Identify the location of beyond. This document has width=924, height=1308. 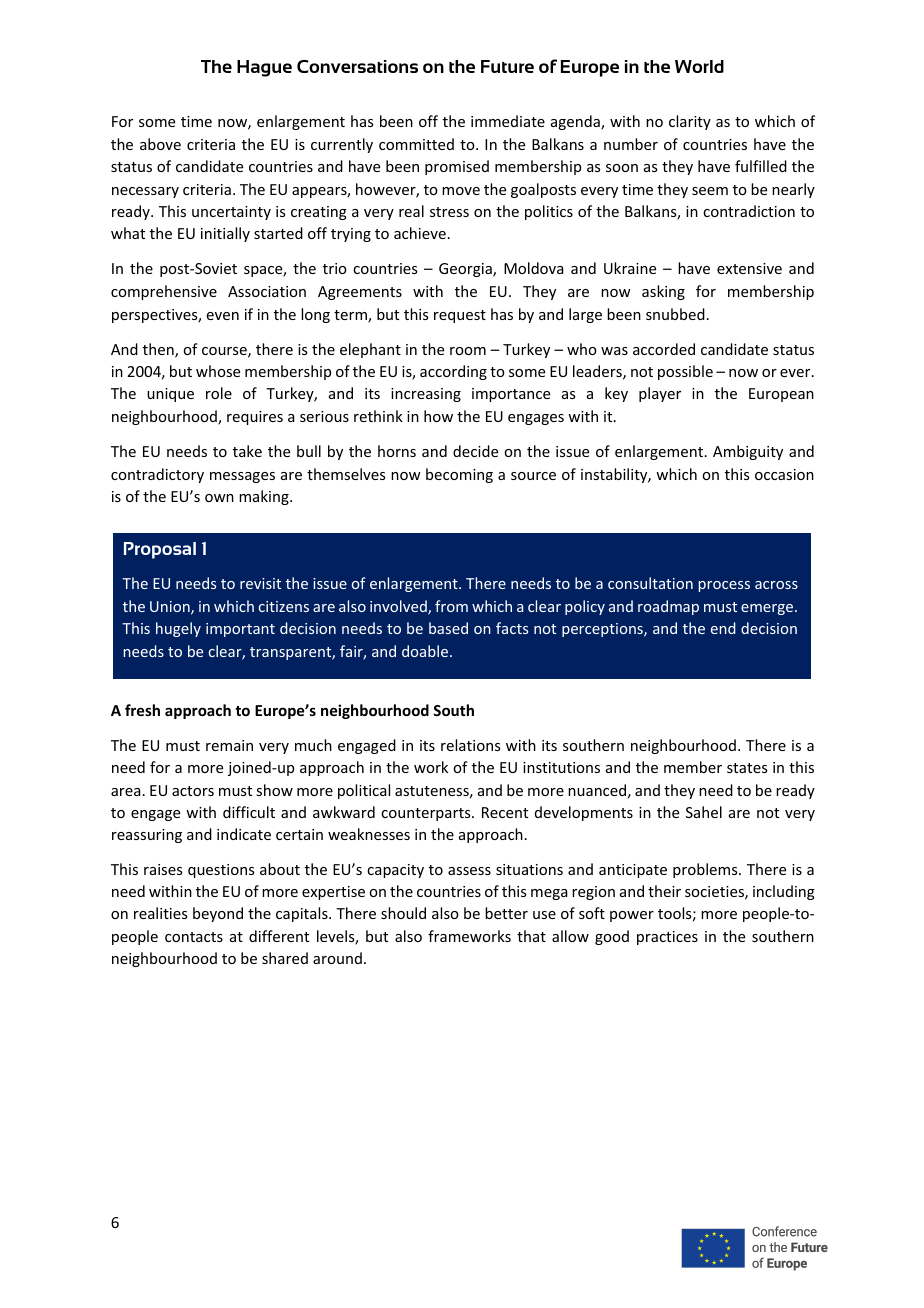
(218, 914).
